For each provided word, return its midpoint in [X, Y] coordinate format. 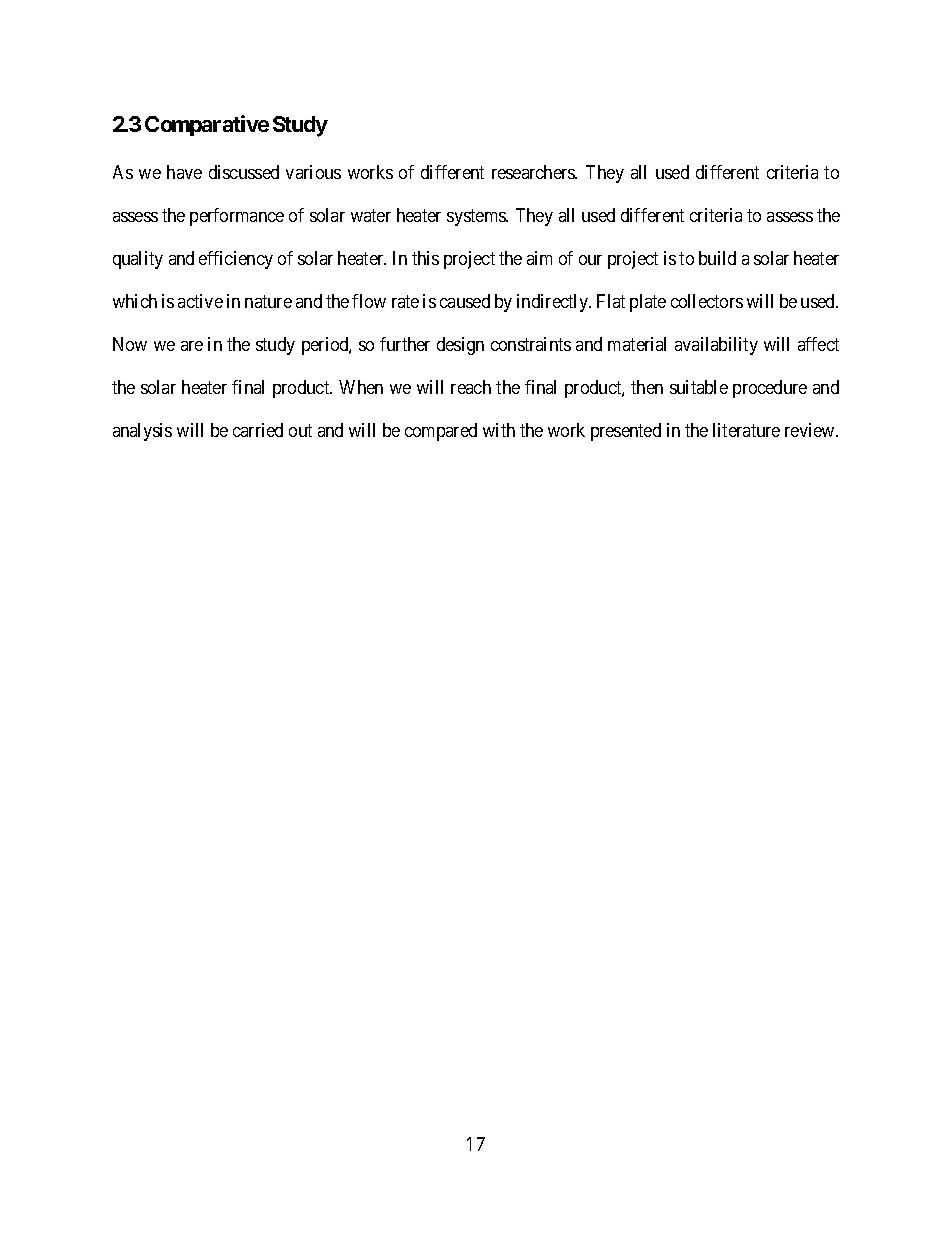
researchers [534, 172]
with [499, 430]
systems [477, 217]
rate [405, 301]
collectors [707, 301]
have [184, 172]
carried [258, 430]
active [200, 301]
